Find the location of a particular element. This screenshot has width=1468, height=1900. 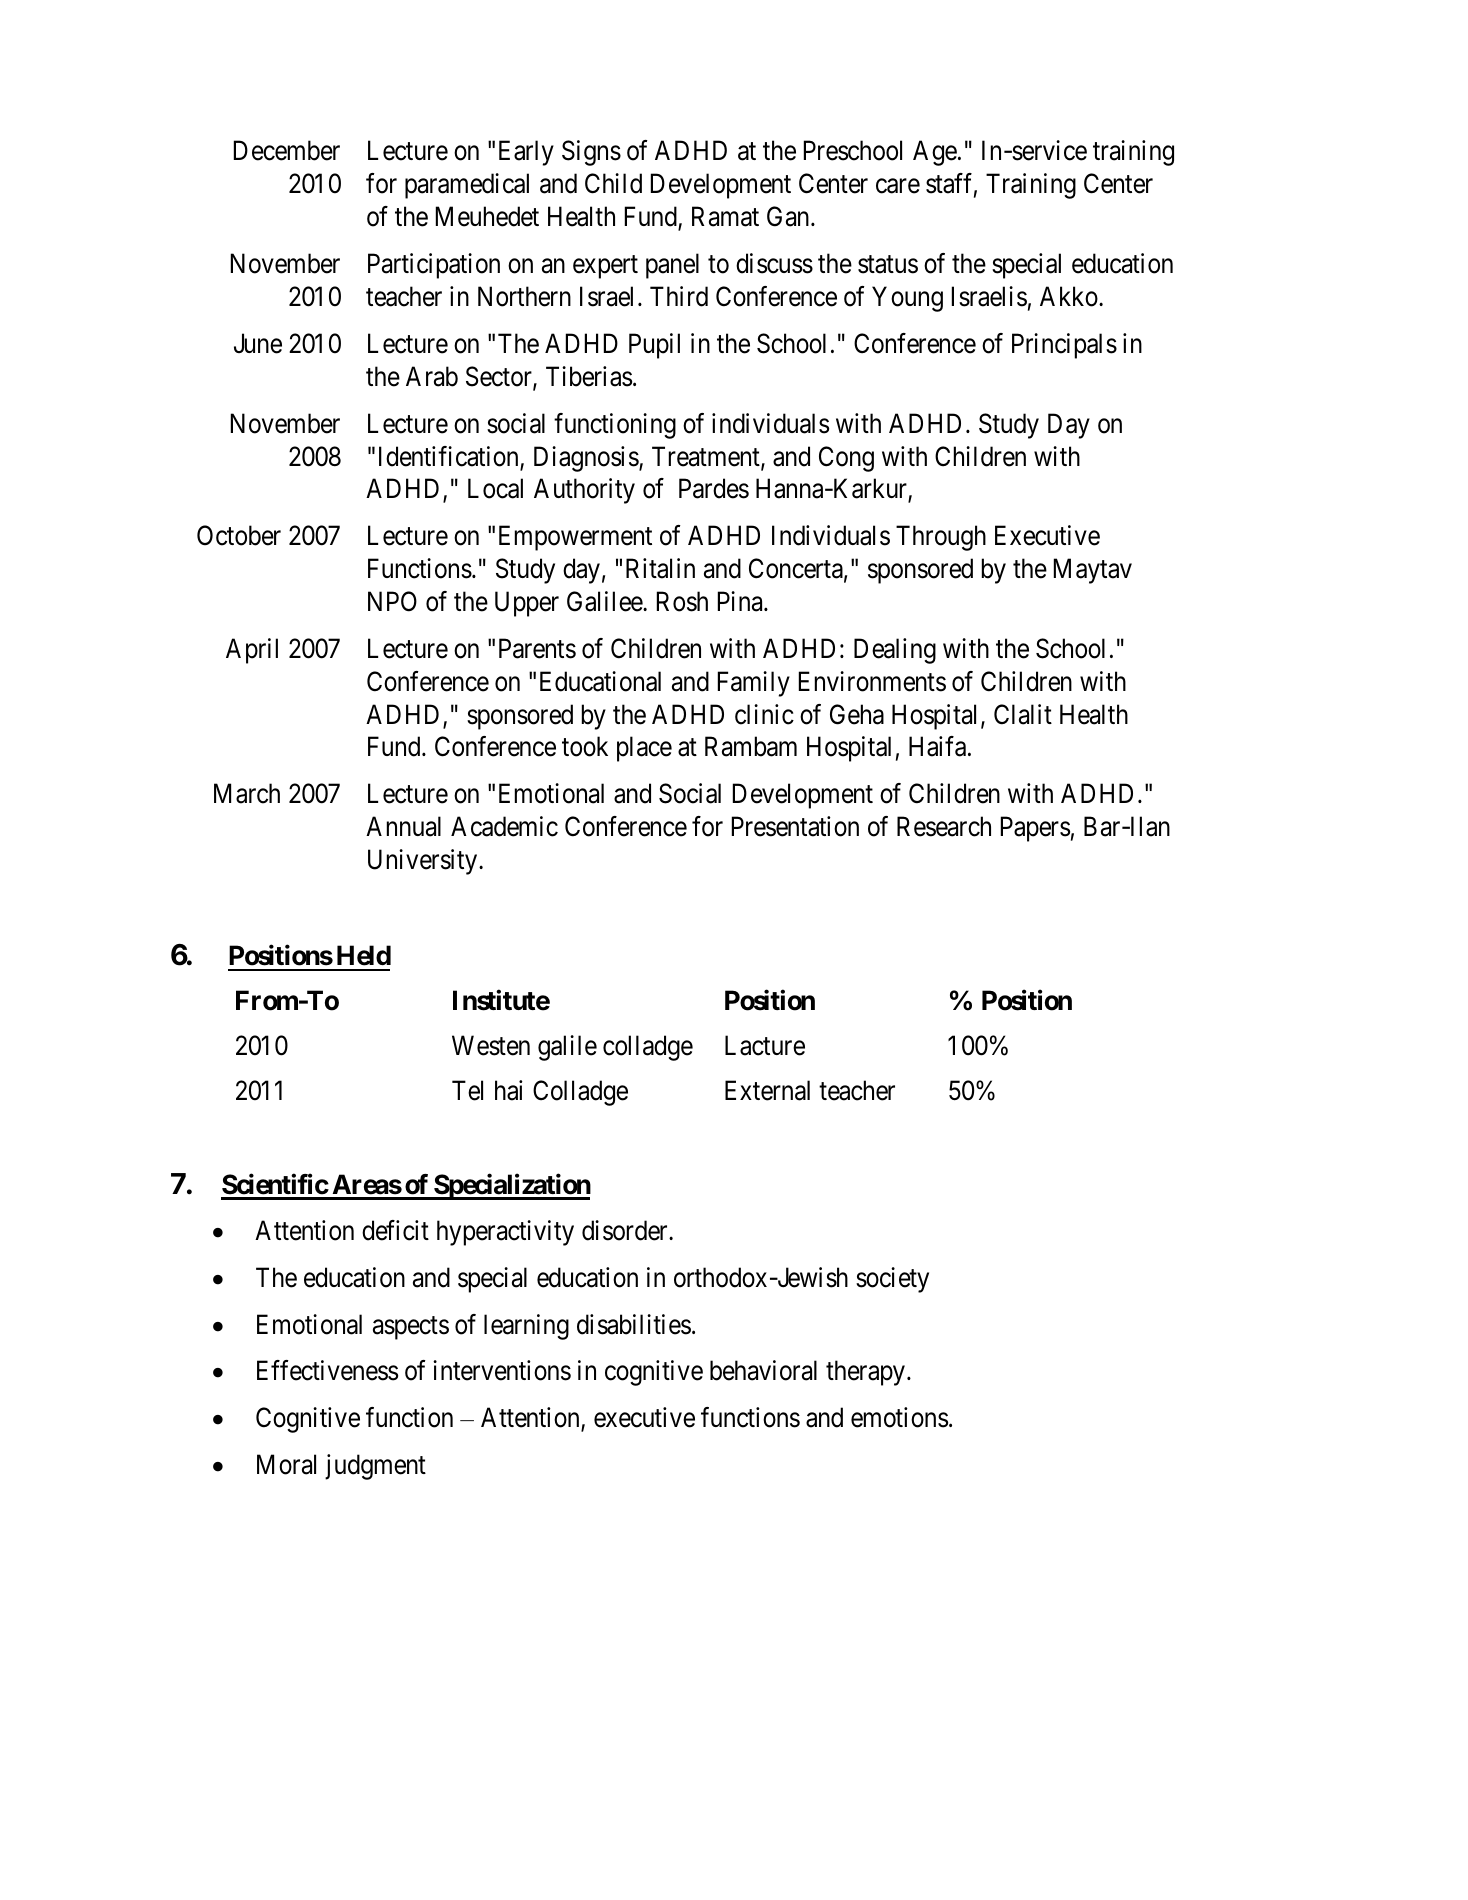

Research is located at coordinates (944, 826).
